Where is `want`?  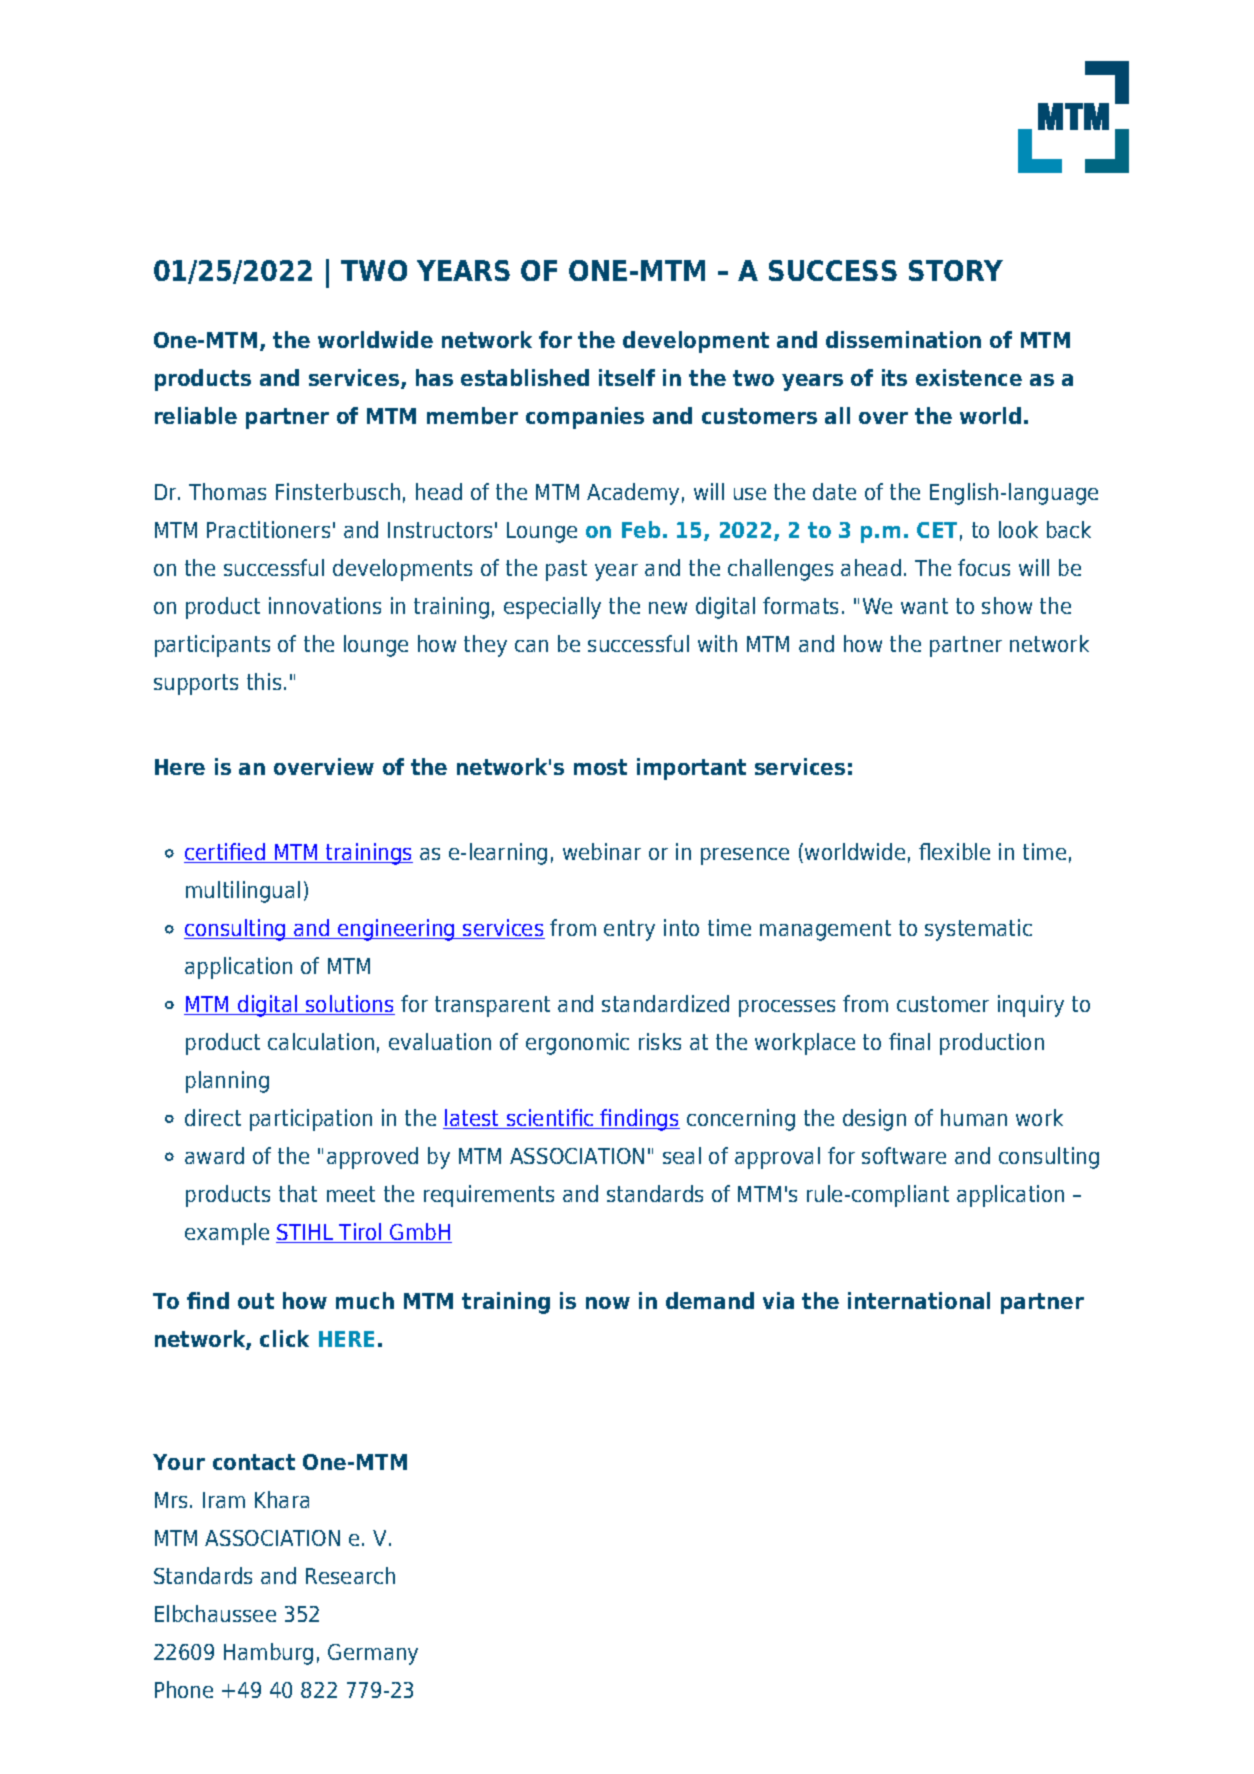
want is located at coordinates (924, 606).
